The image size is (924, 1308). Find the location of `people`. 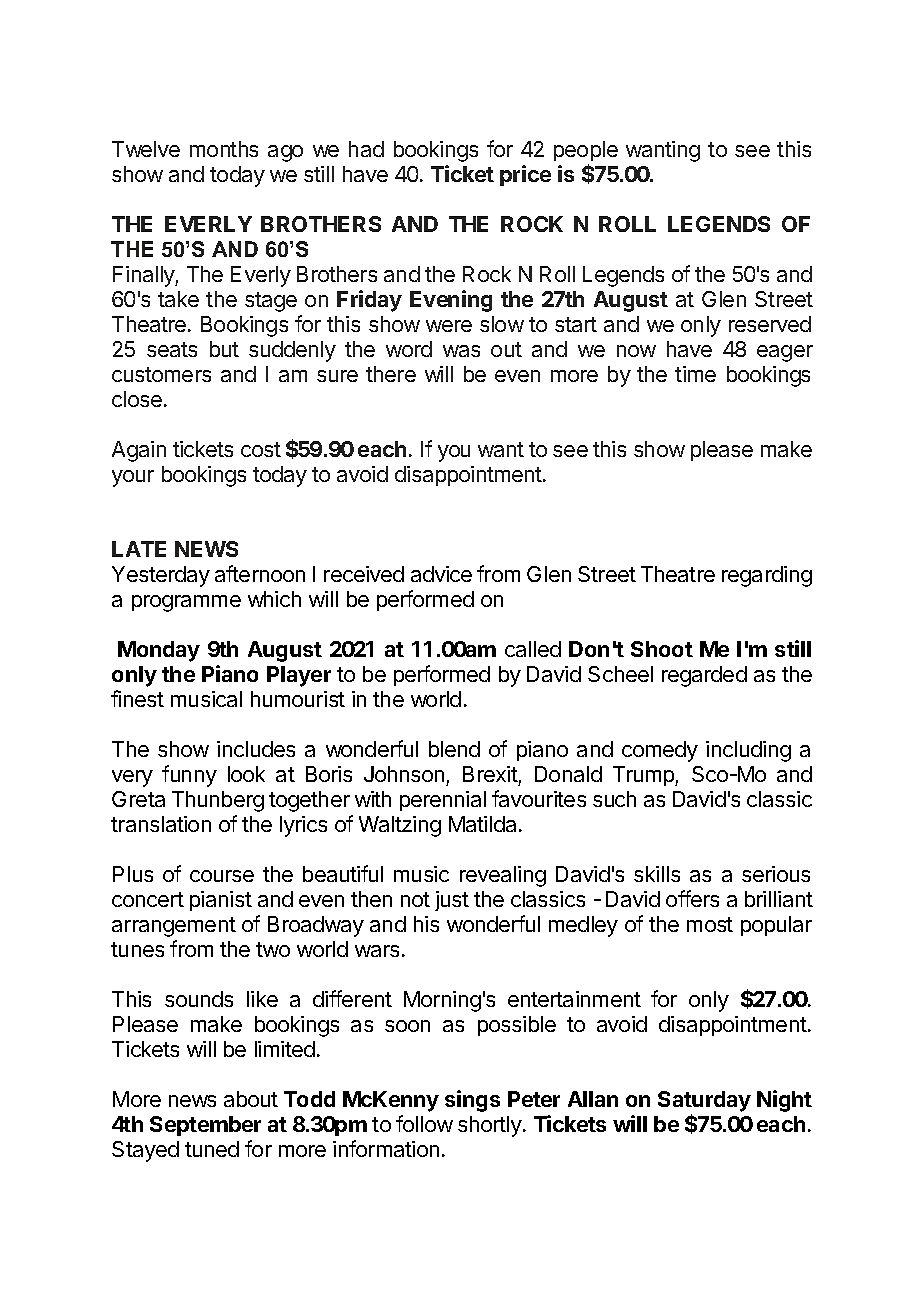

people is located at coordinates (586, 151).
